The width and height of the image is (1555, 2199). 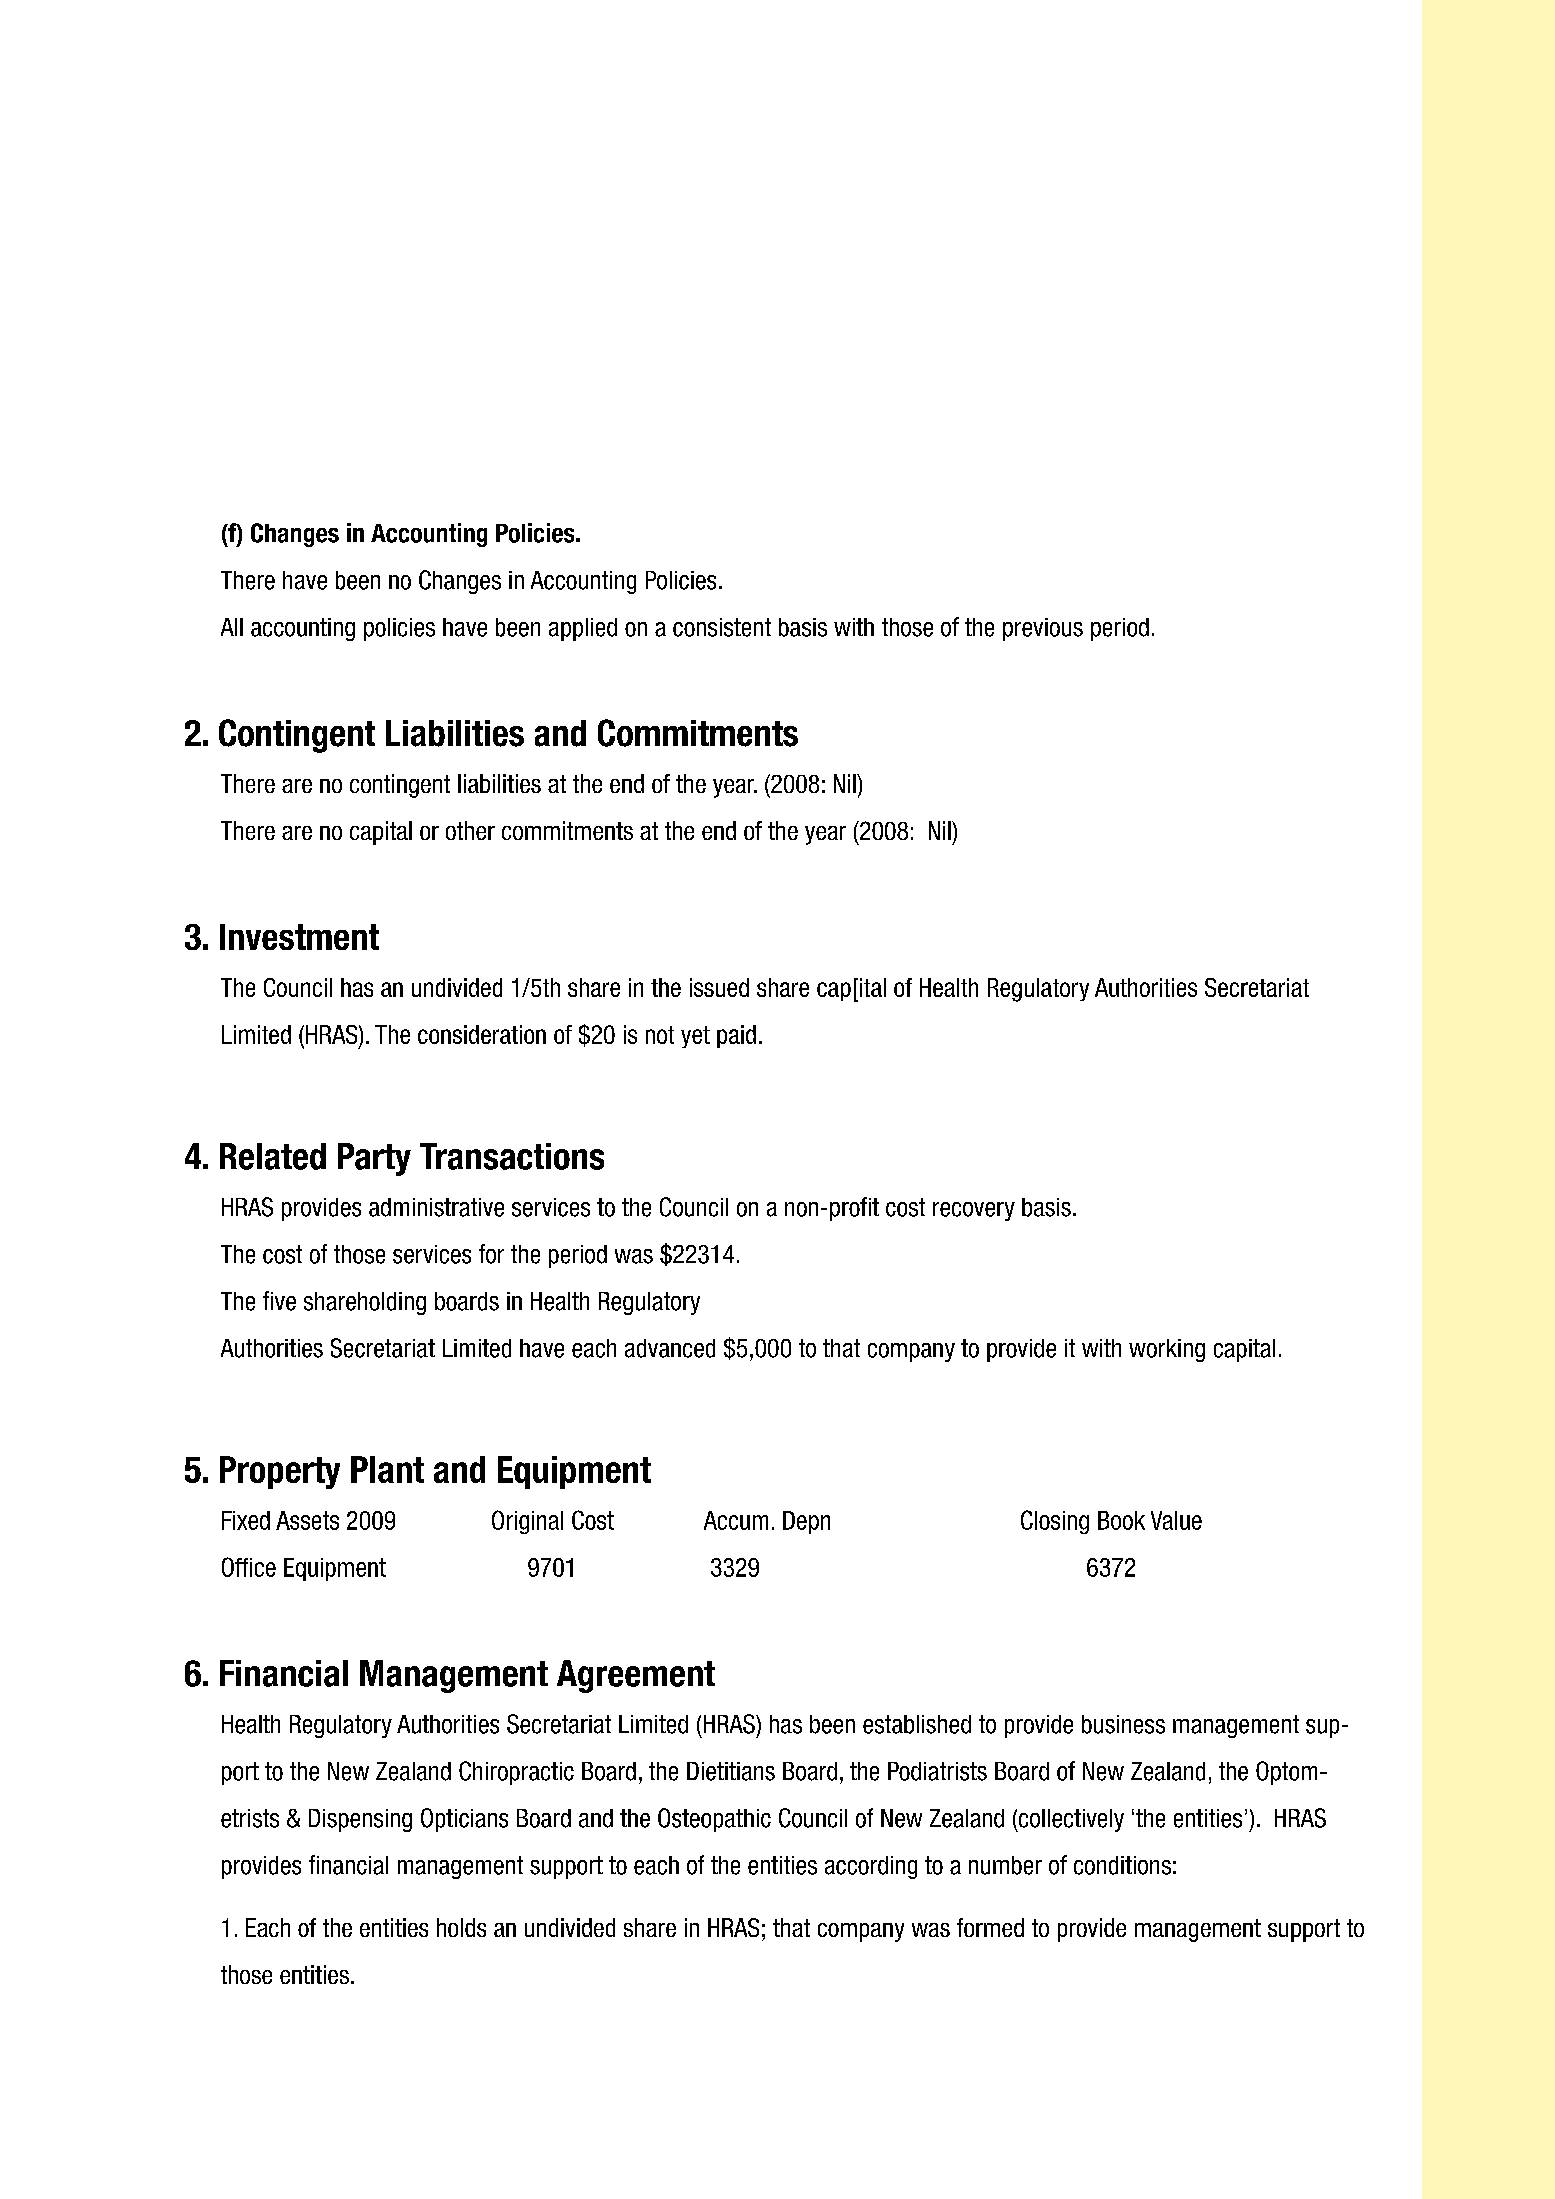 What do you see at coordinates (249, 1567) in the image?
I see `Office` at bounding box center [249, 1567].
